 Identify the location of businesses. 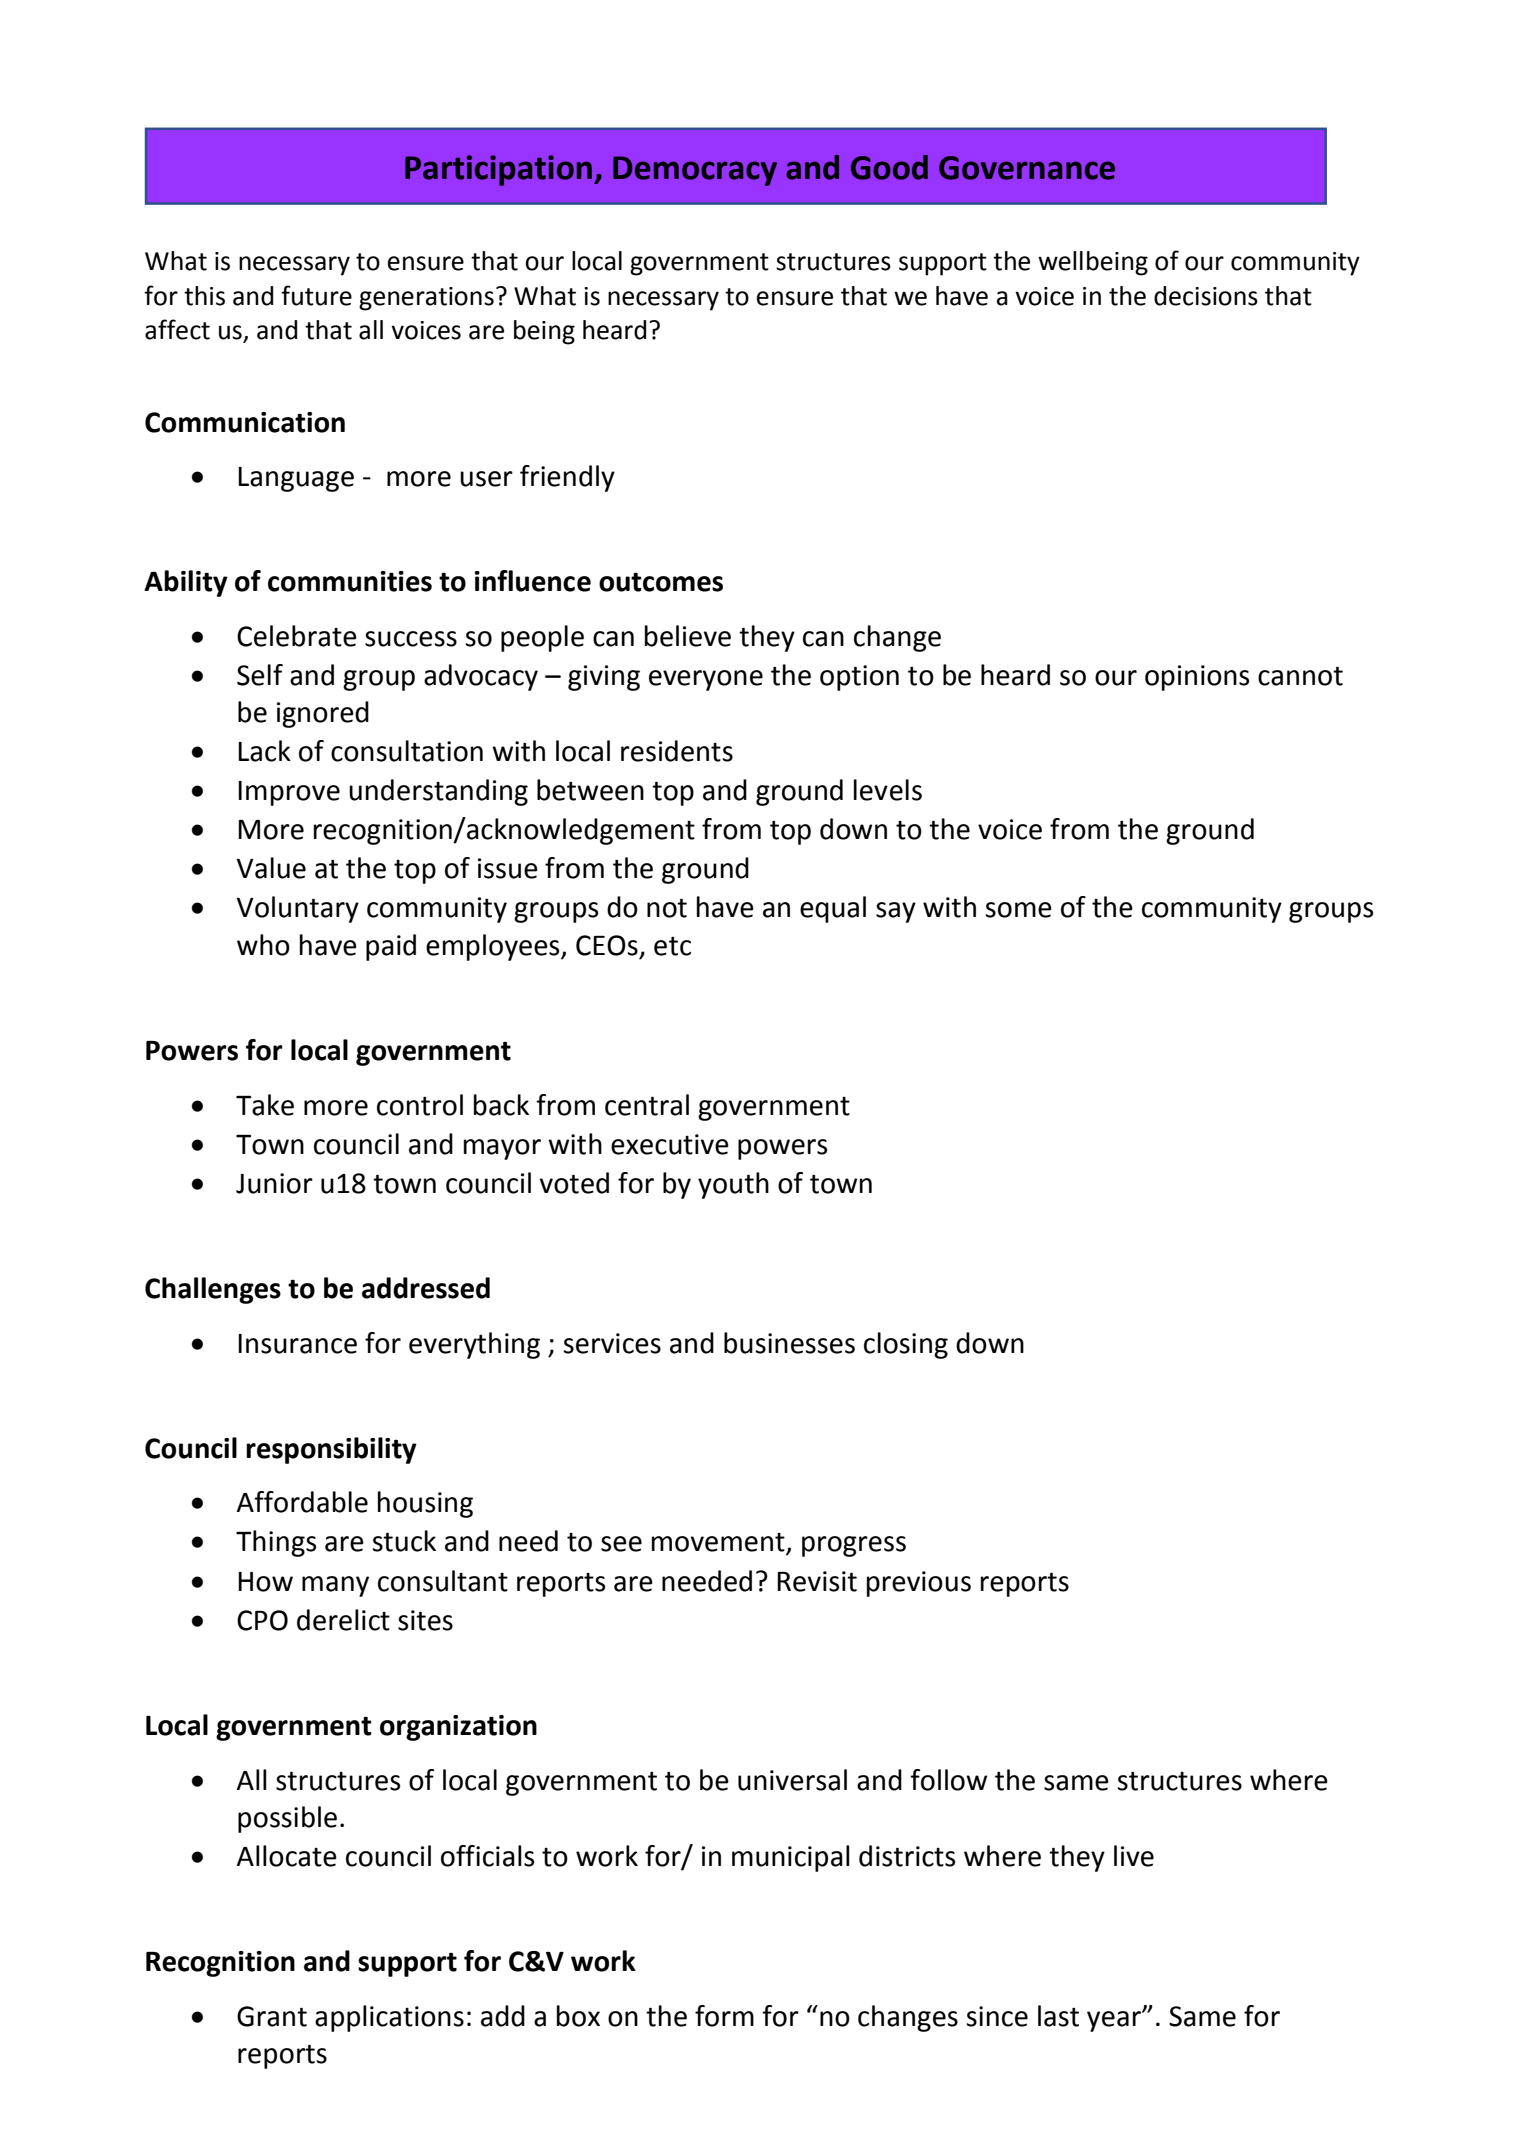
(789, 1343).
